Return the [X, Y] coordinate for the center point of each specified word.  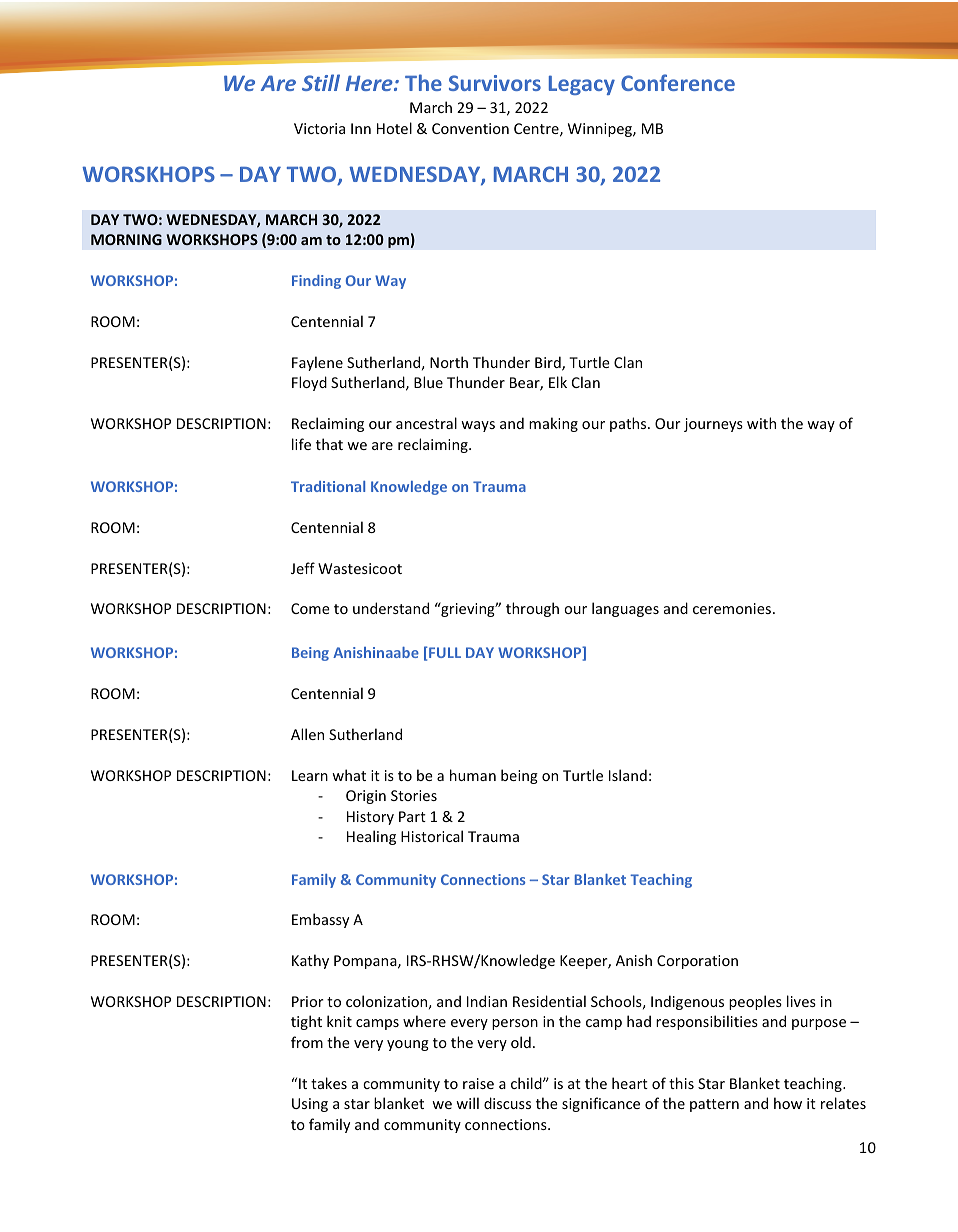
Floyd [309, 383]
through [532, 609]
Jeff [303, 568]
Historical [432, 836]
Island [628, 775]
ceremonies [733, 608]
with [761, 423]
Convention [470, 128]
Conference [678, 82]
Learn [310, 775]
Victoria [319, 128]
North [449, 362]
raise [478, 1083]
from [307, 1042]
